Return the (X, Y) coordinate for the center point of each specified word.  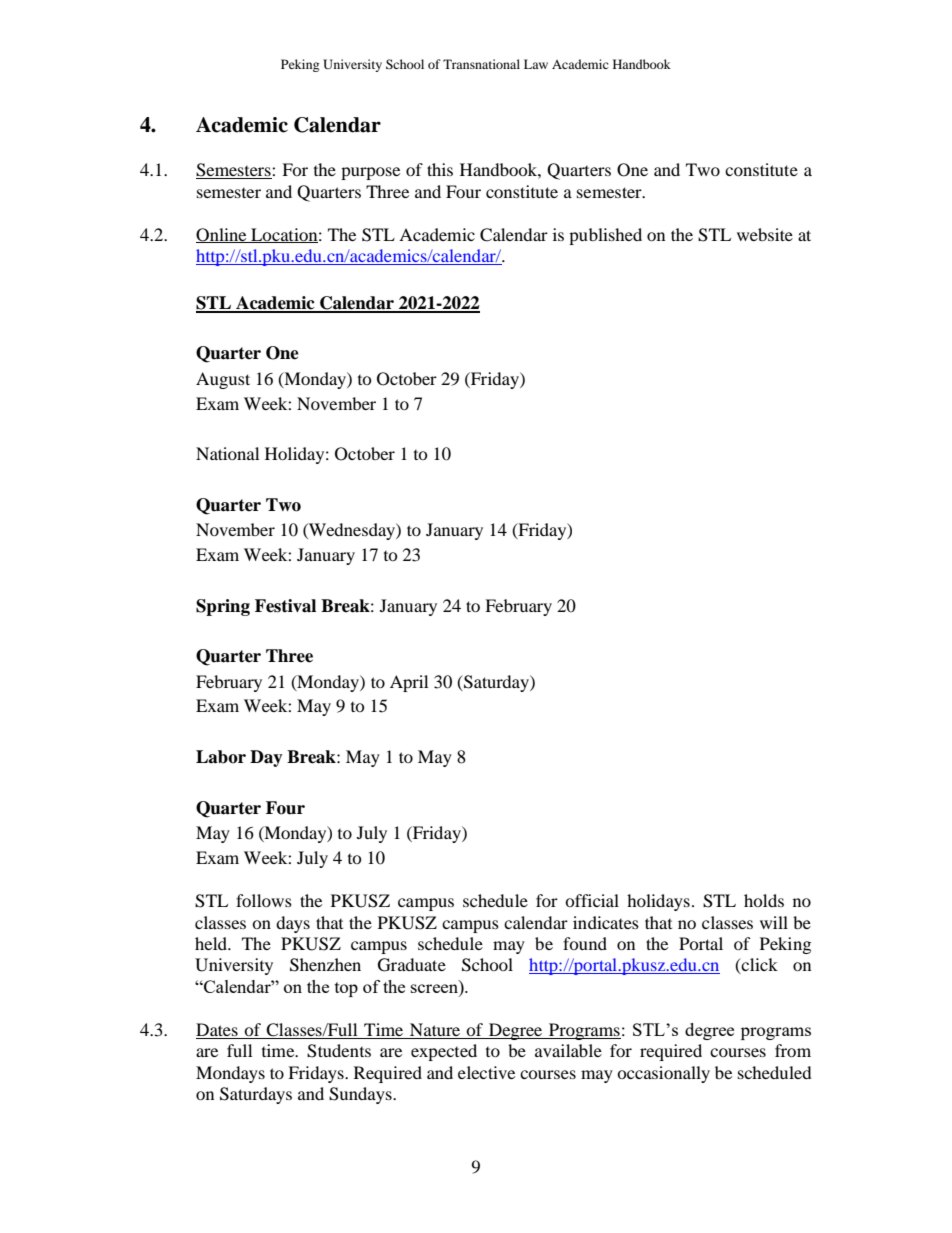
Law (536, 64)
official (592, 900)
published (605, 236)
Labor (221, 757)
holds (764, 900)
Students (339, 1051)
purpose (370, 173)
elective (486, 1072)
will (774, 922)
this (440, 169)
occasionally (663, 1074)
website (765, 234)
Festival (285, 606)
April (409, 683)
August (223, 380)
